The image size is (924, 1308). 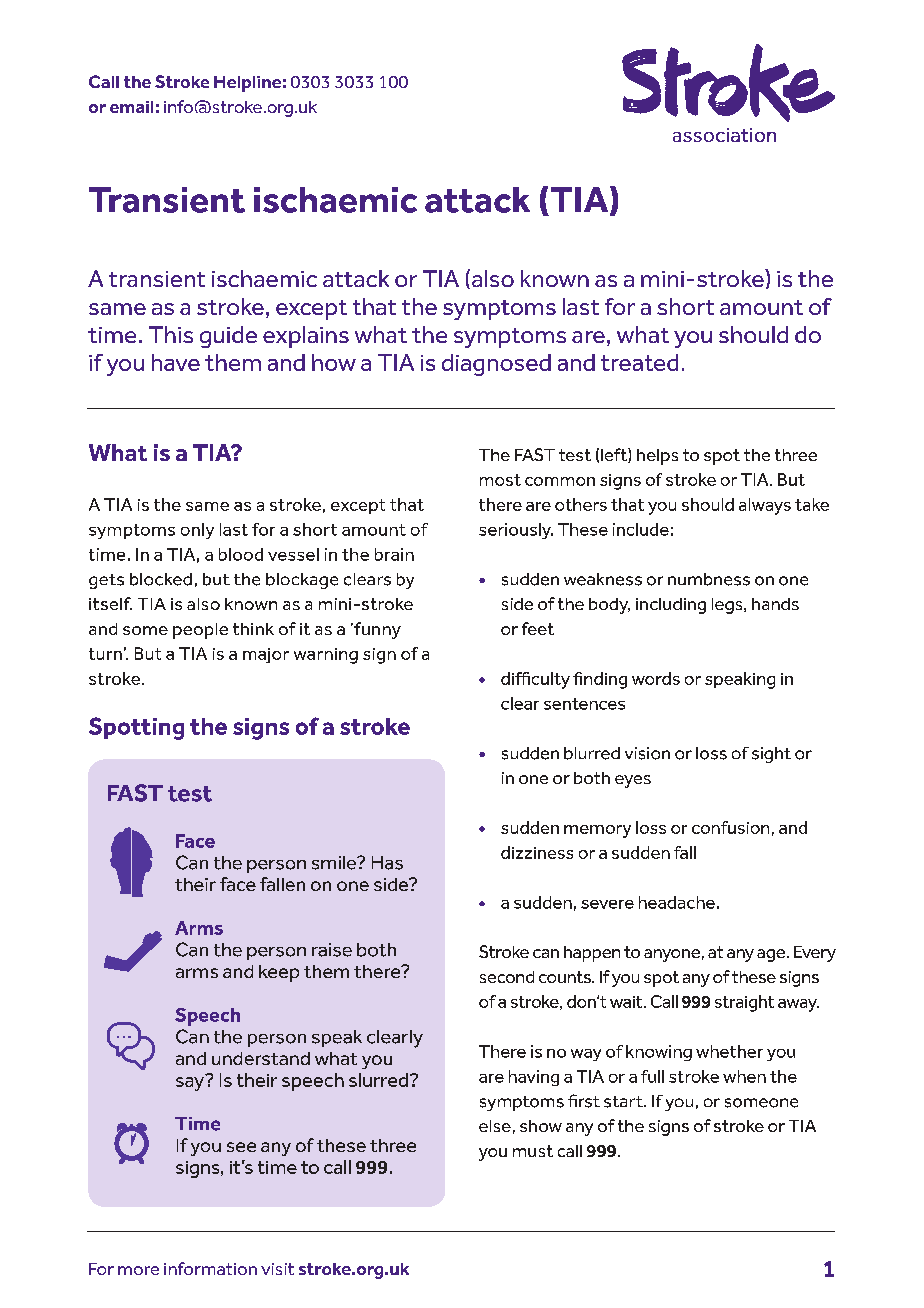 What do you see at coordinates (131, 107) in the screenshot?
I see `email` at bounding box center [131, 107].
